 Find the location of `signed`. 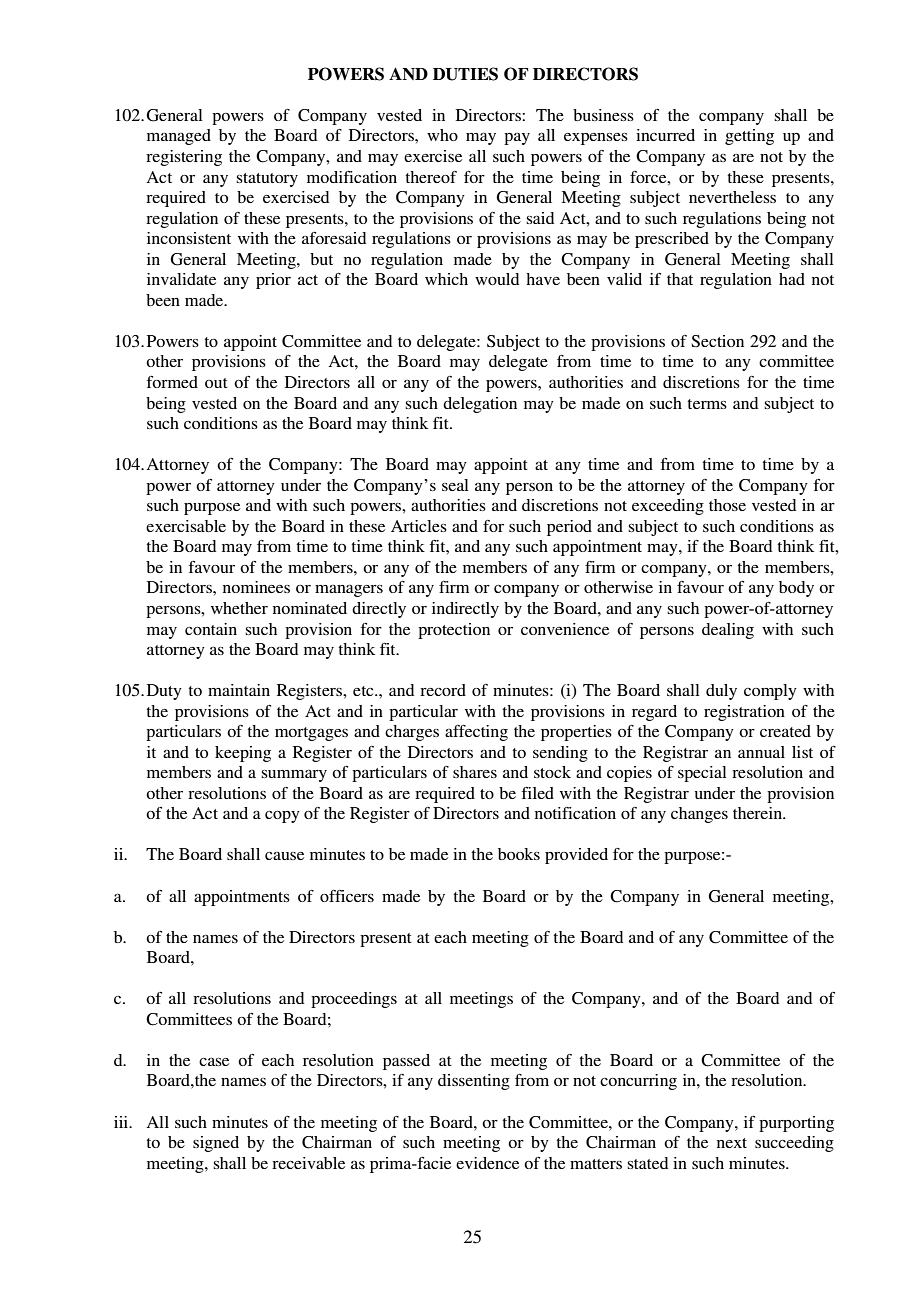

signed is located at coordinates (216, 1144).
